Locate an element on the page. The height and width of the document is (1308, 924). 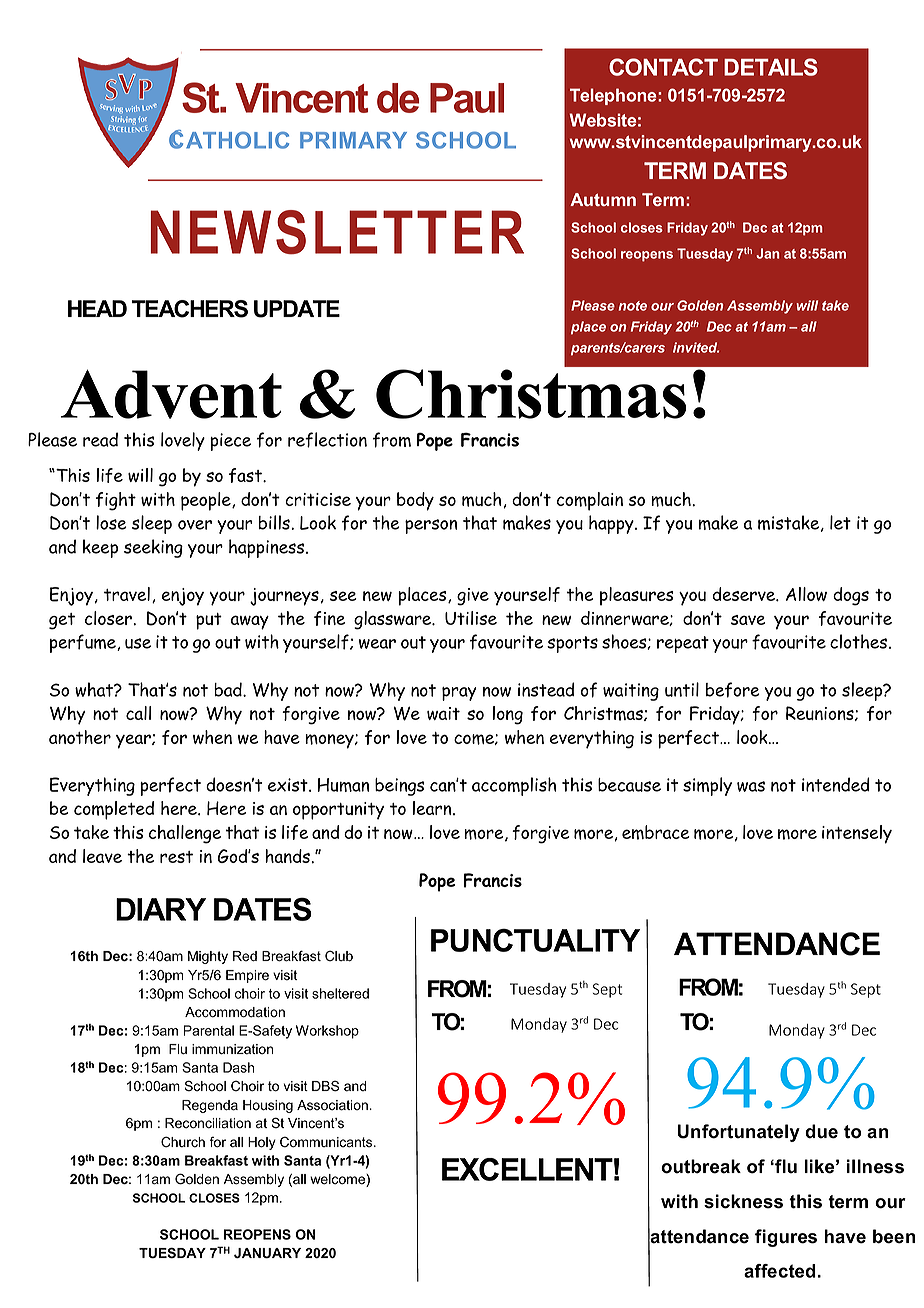
CATHOLIC is located at coordinates (229, 139).
